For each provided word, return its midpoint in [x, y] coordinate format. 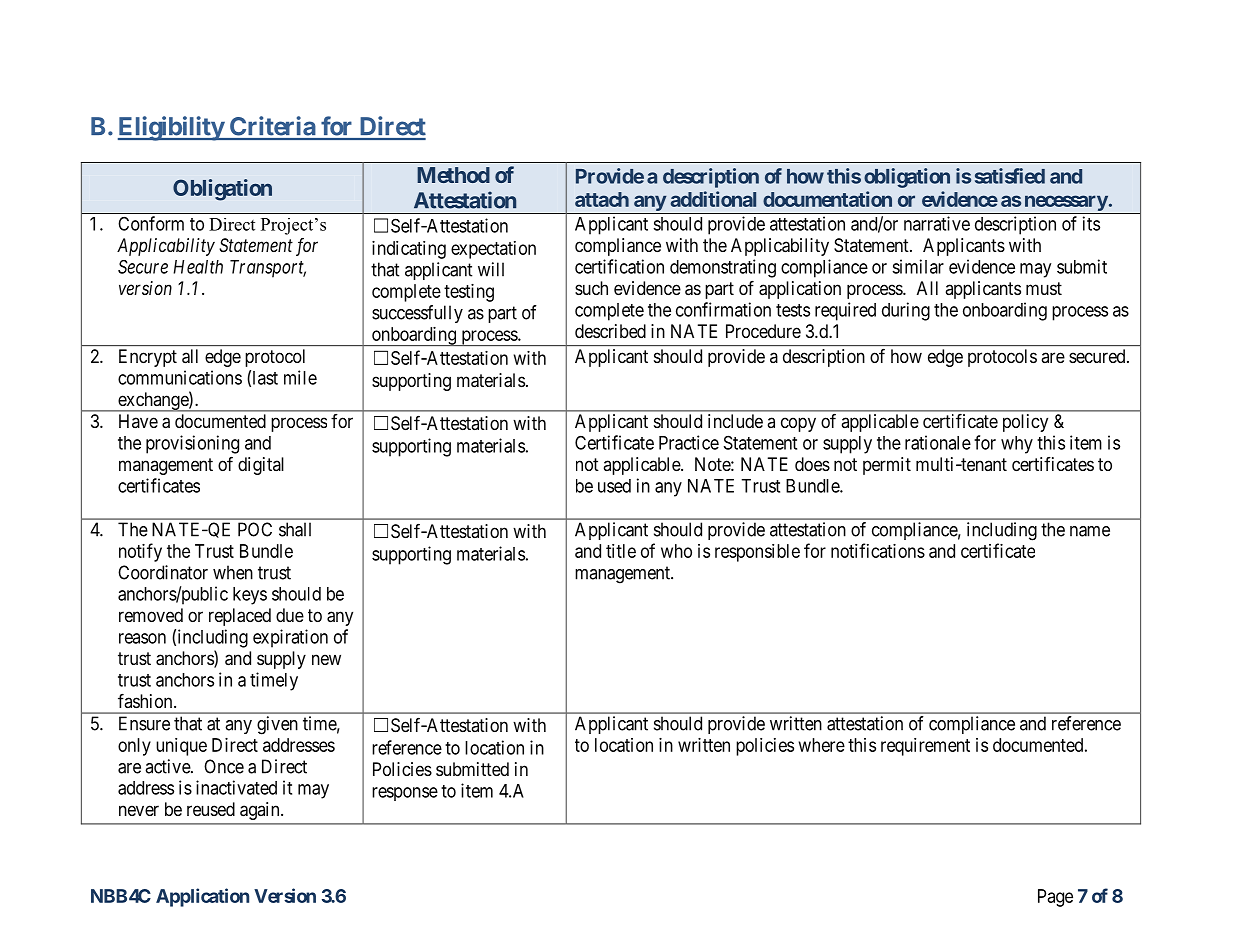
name [1090, 531]
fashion [146, 701]
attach [602, 199]
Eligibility [171, 128]
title [621, 551]
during [906, 311]
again [261, 811]
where [822, 745]
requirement [925, 747]
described [610, 331]
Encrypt [148, 358]
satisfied [1010, 176]
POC [255, 529]
